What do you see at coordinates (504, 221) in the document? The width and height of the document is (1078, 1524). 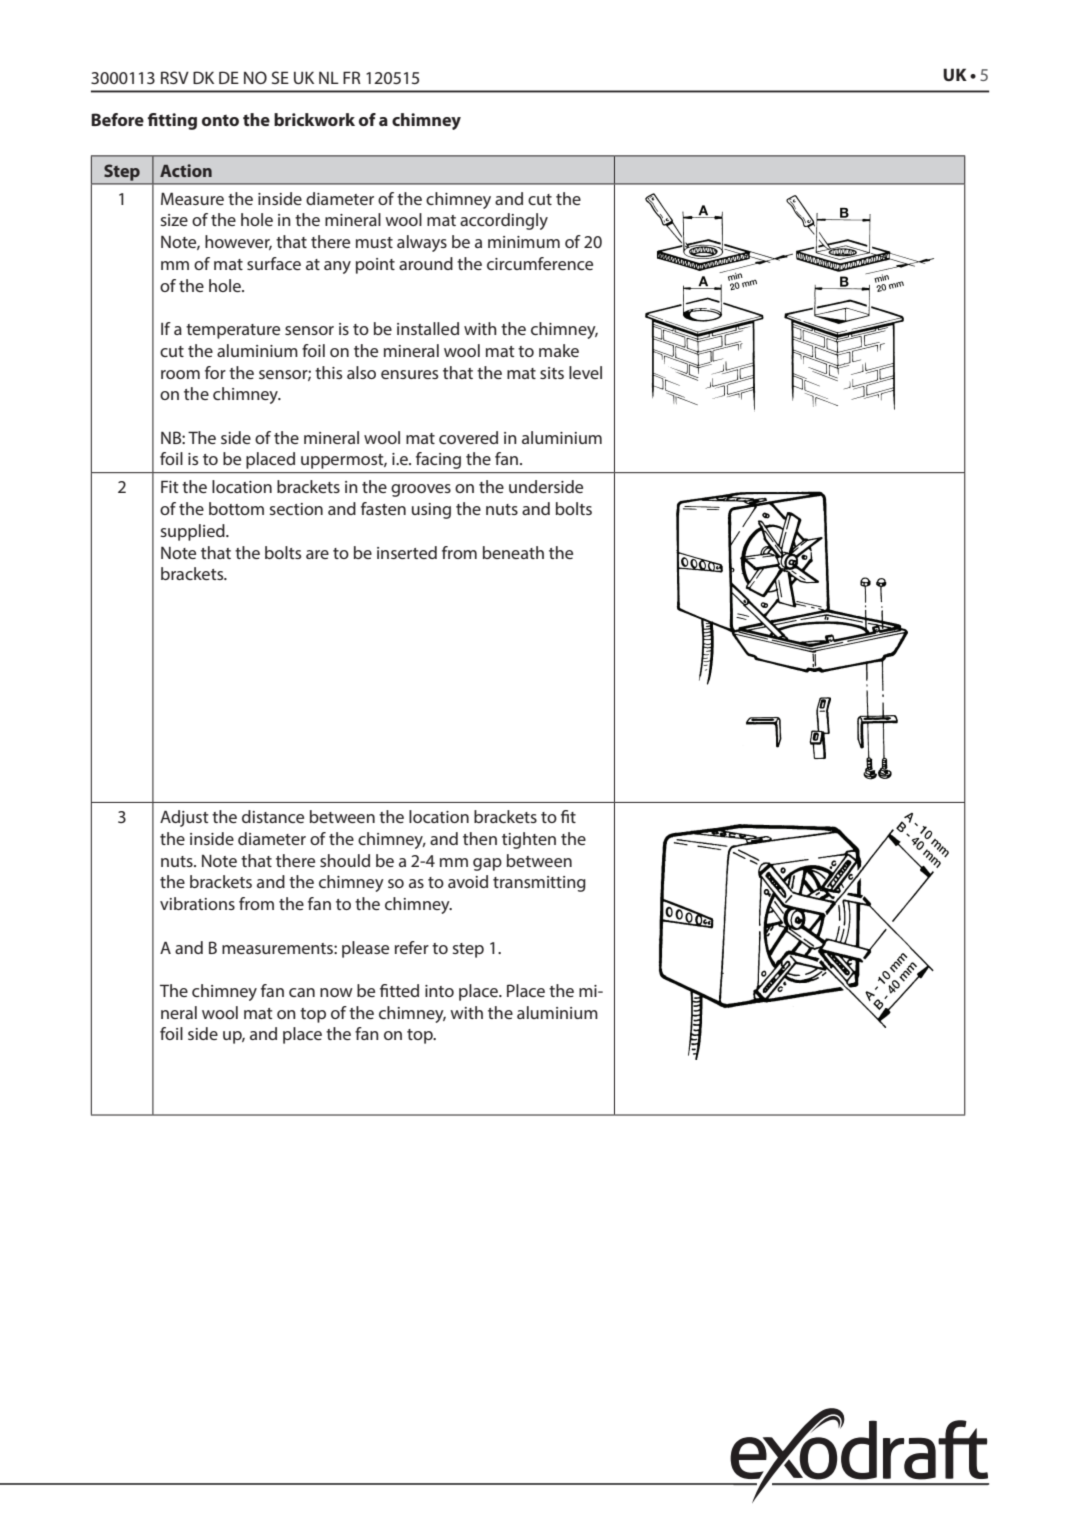 I see `accordingly` at bounding box center [504, 221].
